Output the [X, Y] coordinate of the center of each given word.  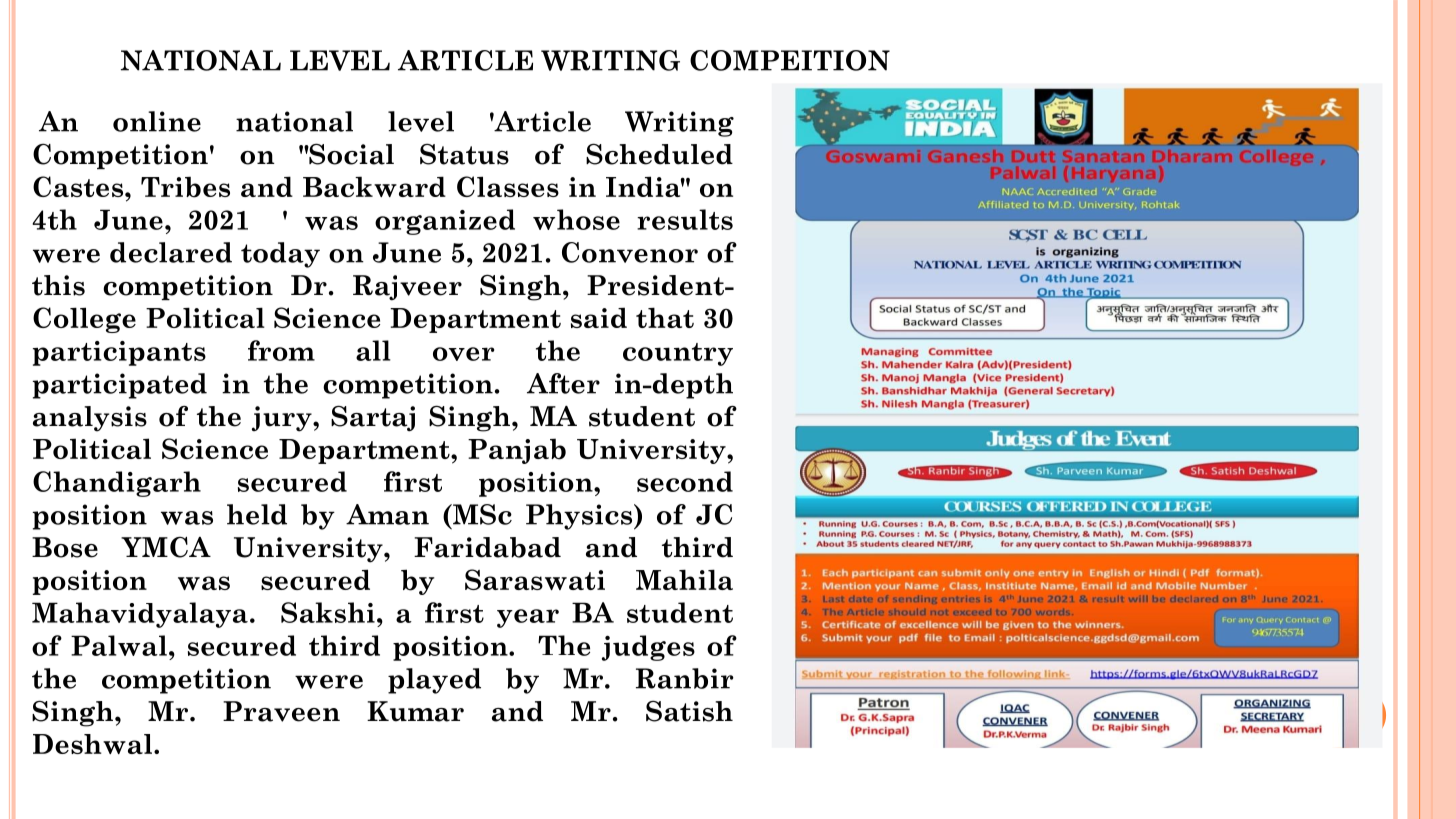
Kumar [415, 711]
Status [464, 154]
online [157, 121]
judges [648, 648]
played [434, 681]
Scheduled [659, 154]
